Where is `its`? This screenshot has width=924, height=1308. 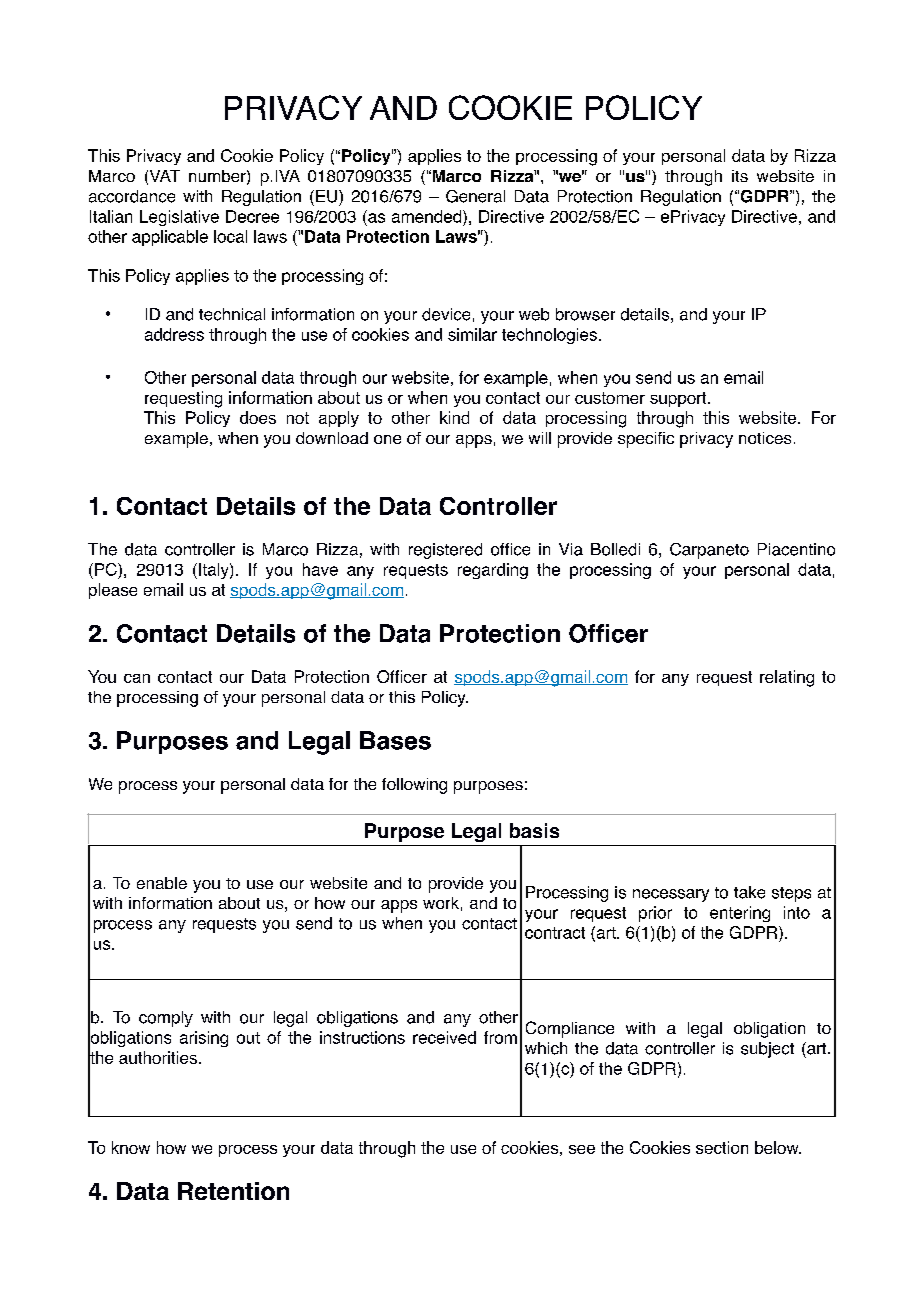
its is located at coordinates (740, 176).
